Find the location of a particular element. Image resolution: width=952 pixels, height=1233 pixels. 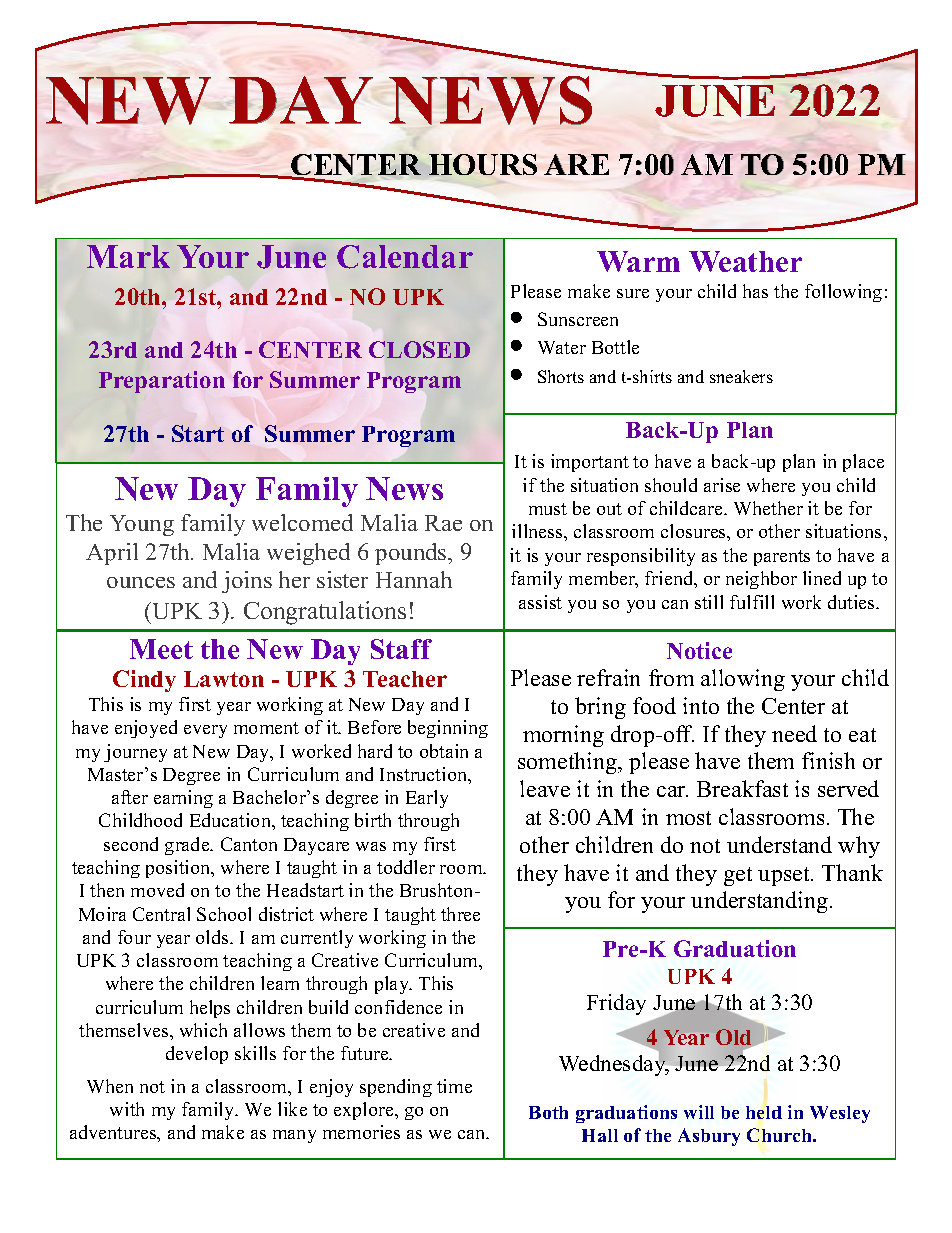

three is located at coordinates (460, 914).
